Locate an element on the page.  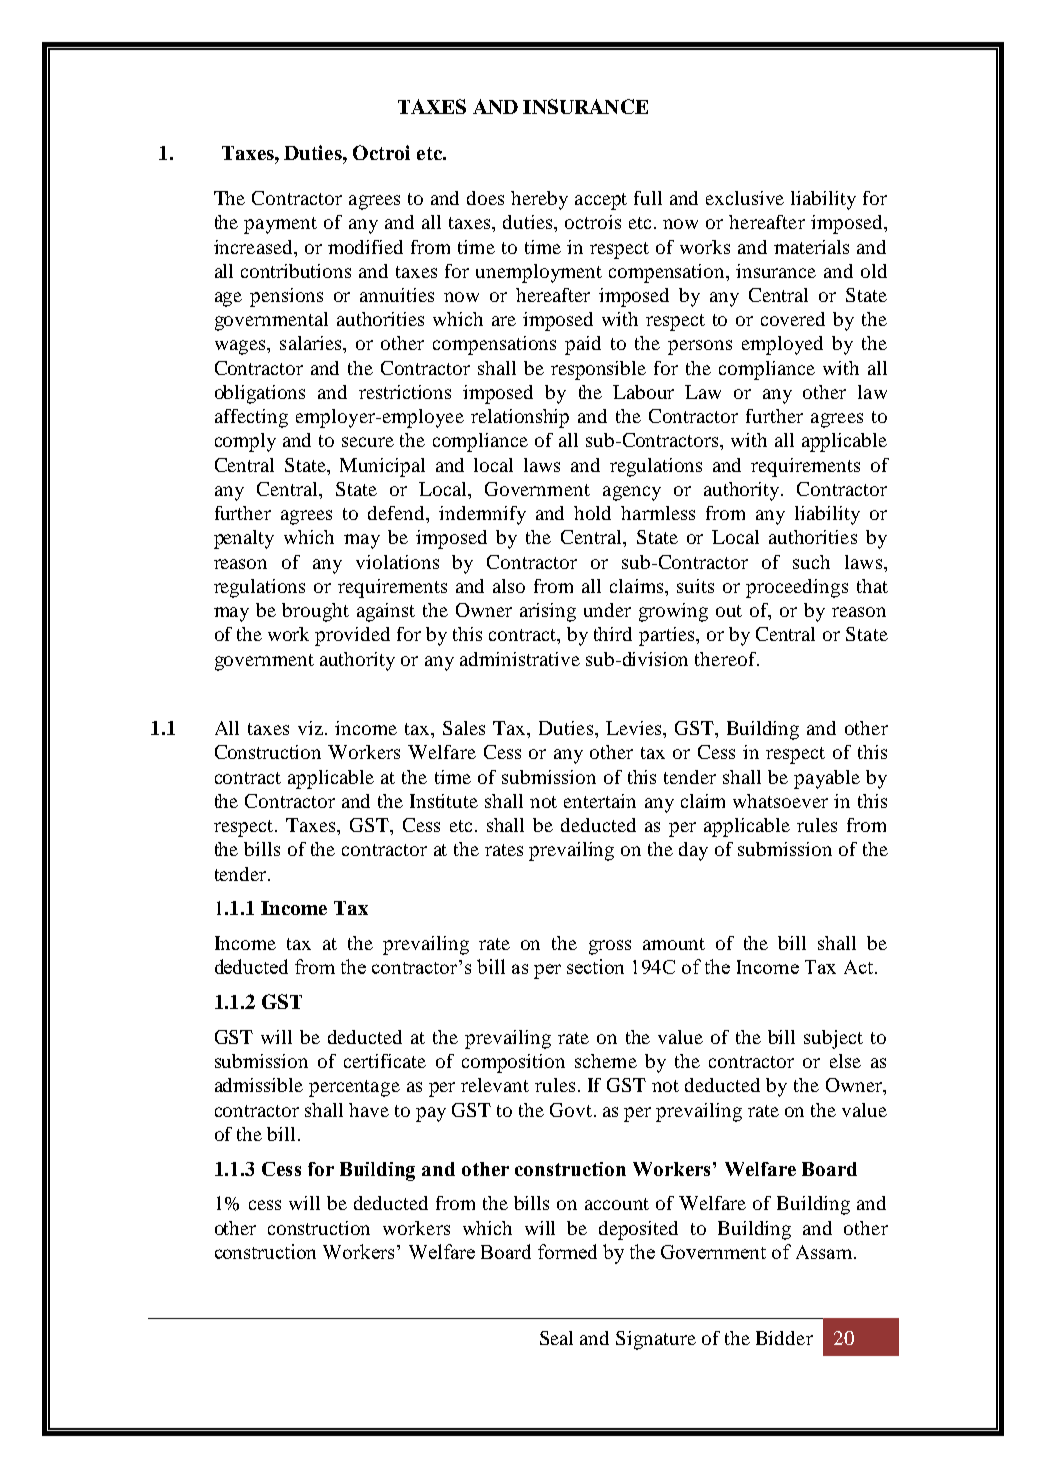
hereby is located at coordinates (539, 200).
